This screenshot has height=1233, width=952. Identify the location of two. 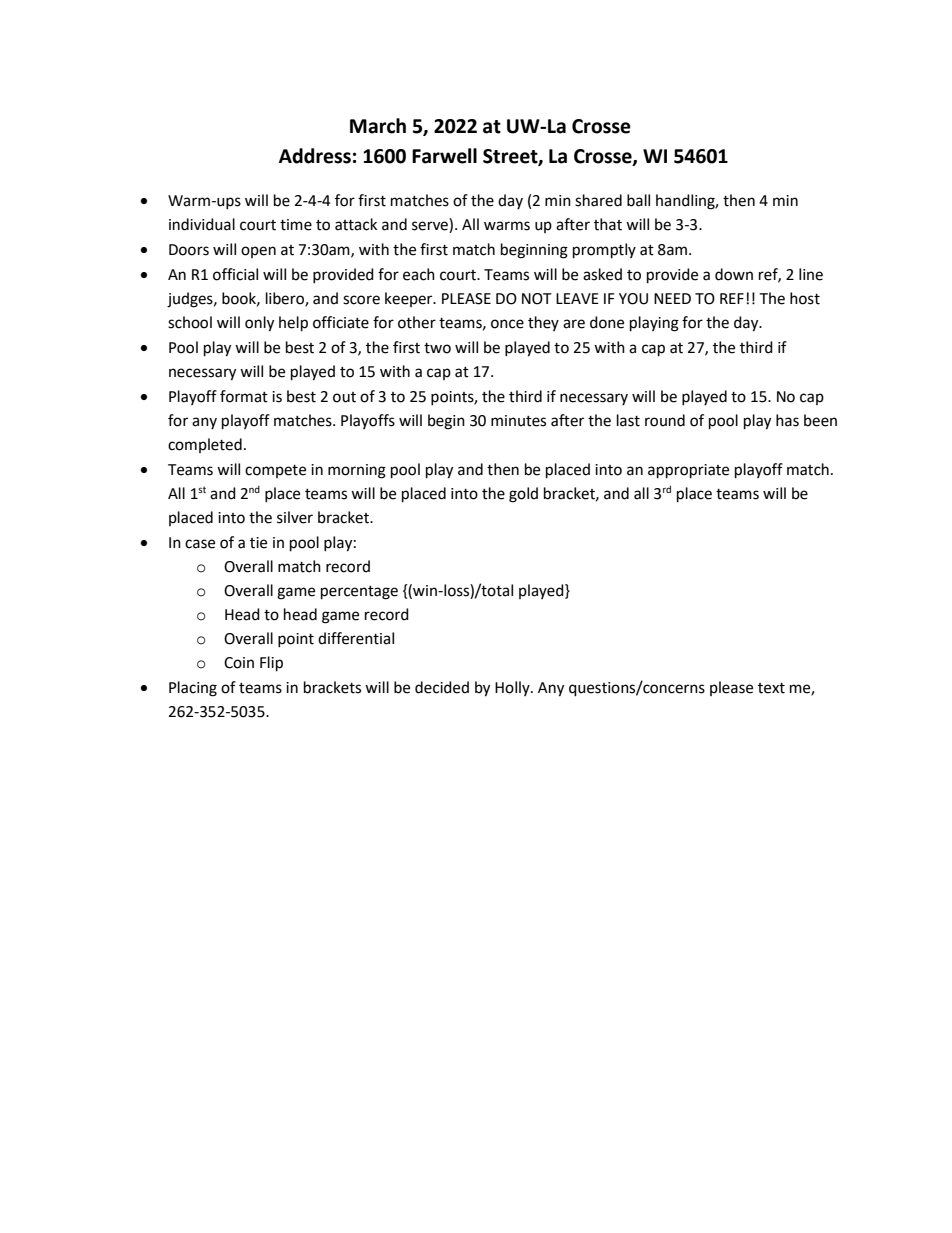
(437, 348).
